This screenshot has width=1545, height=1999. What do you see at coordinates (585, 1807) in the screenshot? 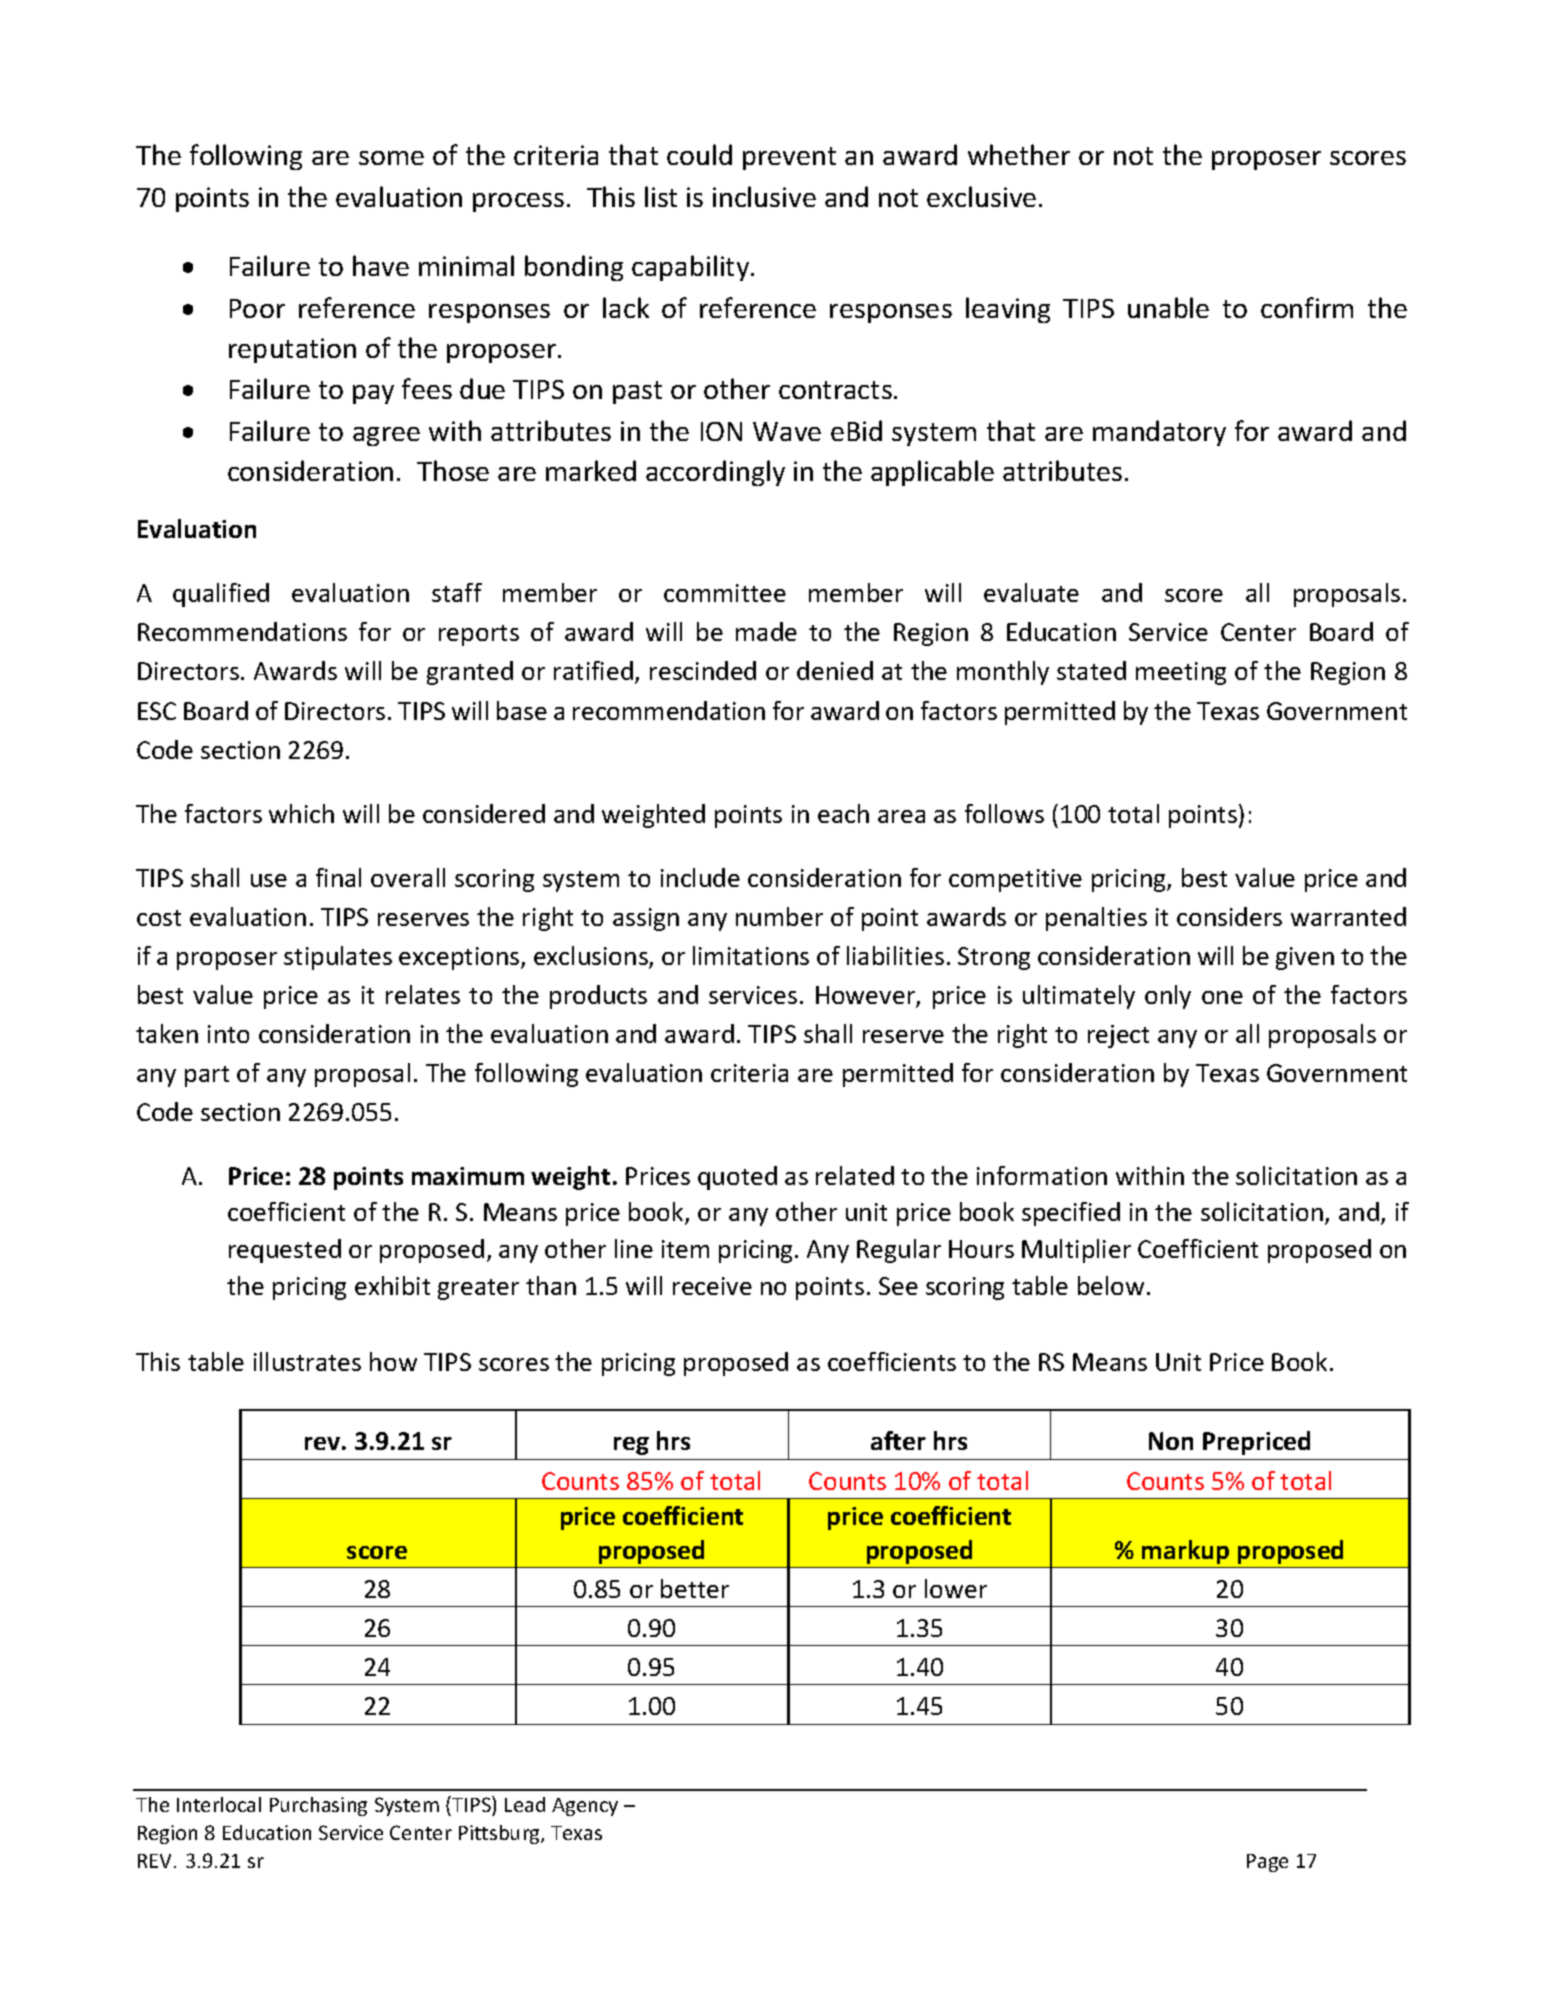
I see `Agency` at bounding box center [585, 1807].
